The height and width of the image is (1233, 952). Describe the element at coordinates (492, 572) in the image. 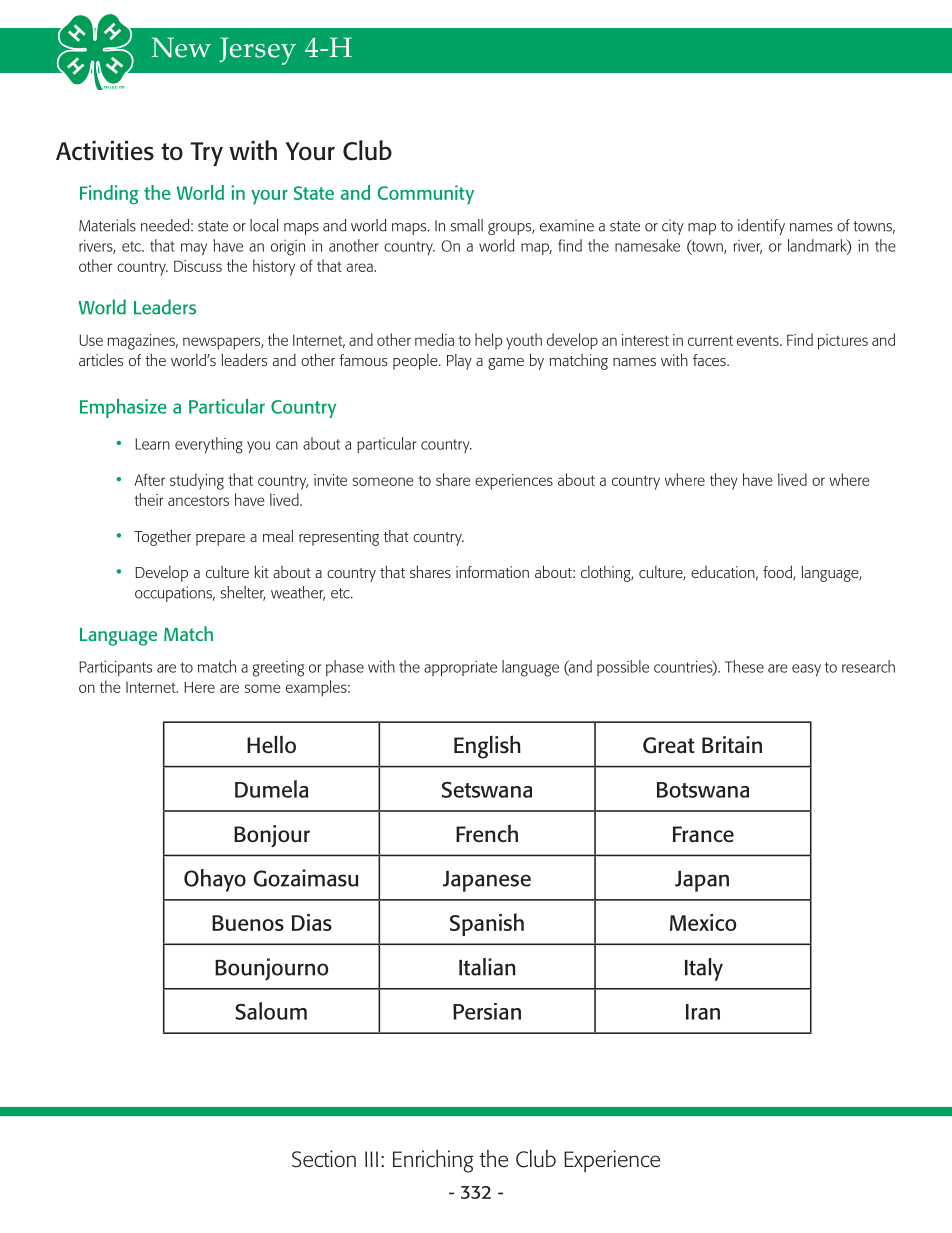

I see `information` at that location.
